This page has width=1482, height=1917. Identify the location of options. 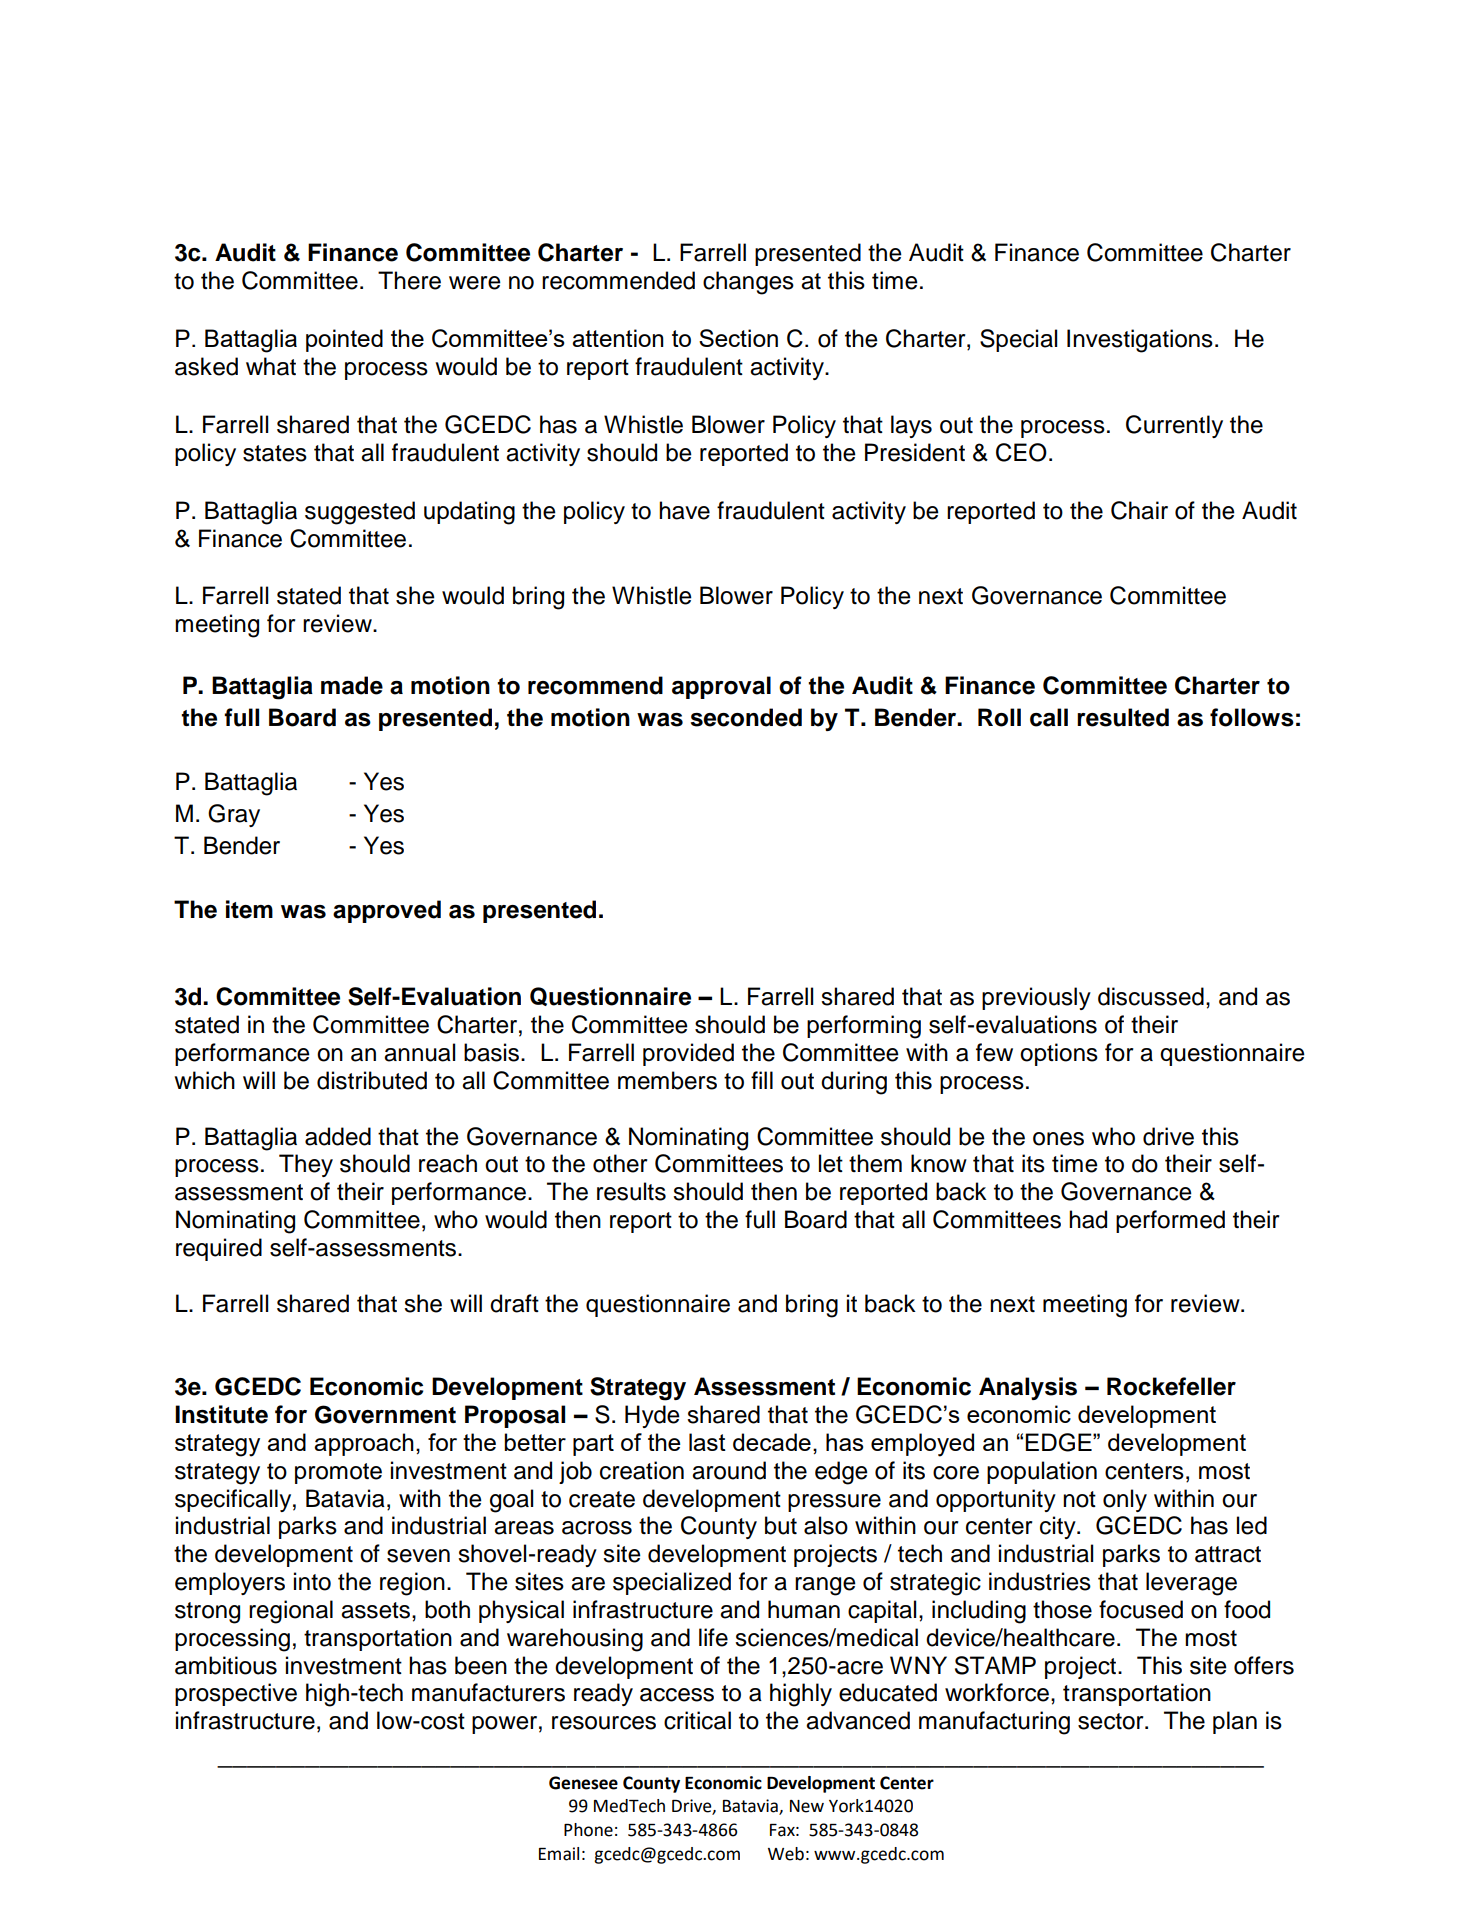
(1059, 1054).
